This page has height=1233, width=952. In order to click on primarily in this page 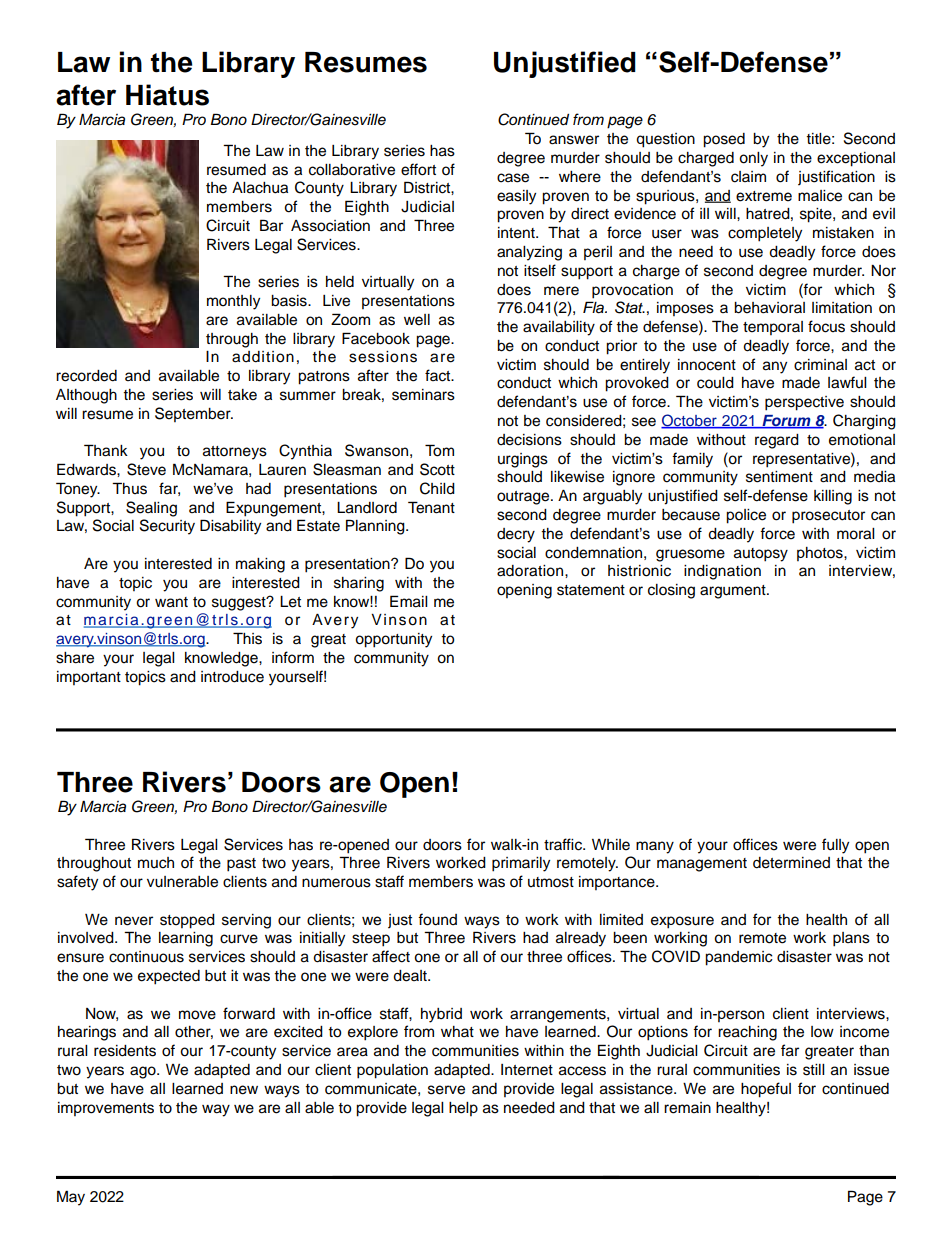, I will do `click(521, 864)`.
